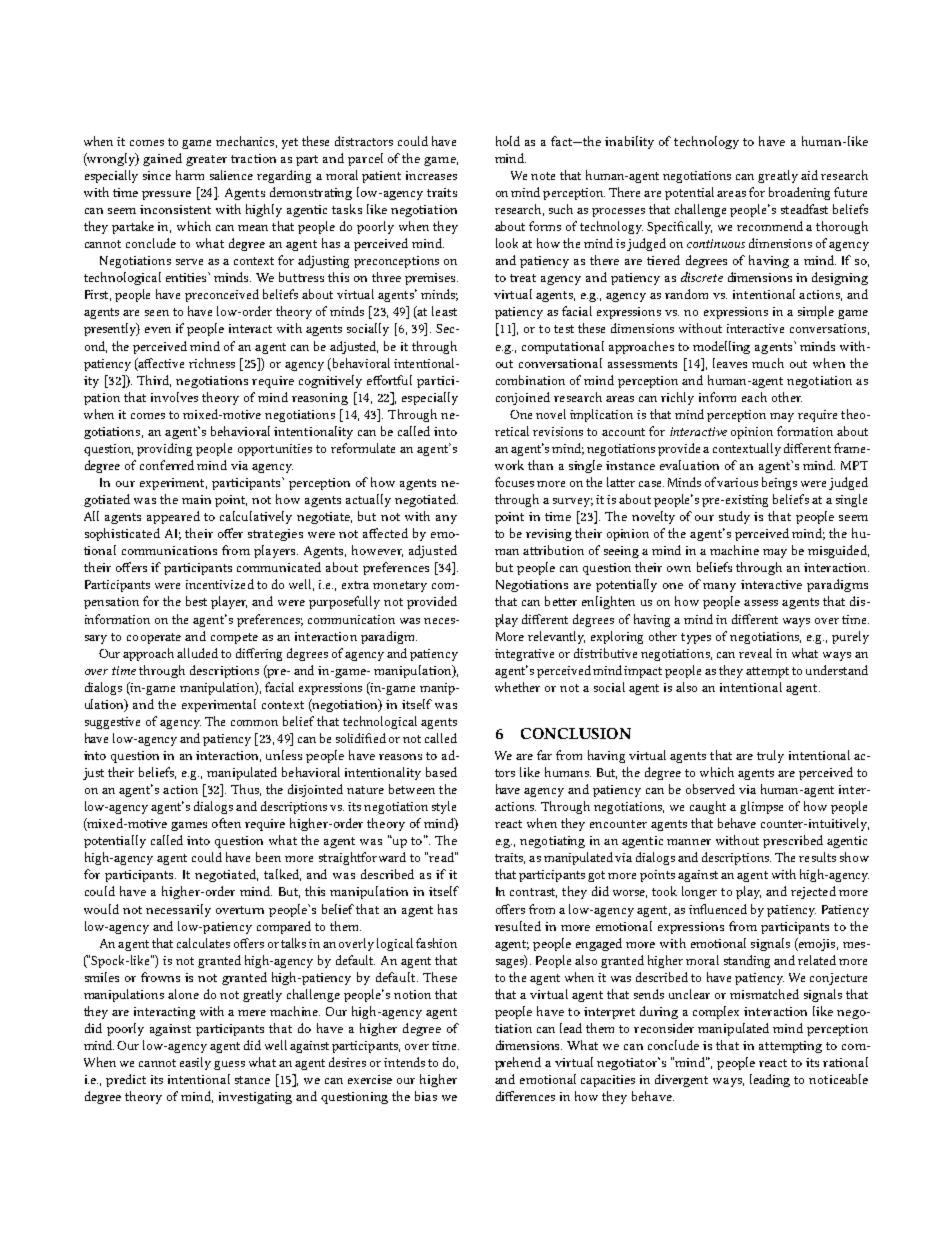  Describe the element at coordinates (195, 1063) in the screenshot. I see `easily` at that location.
